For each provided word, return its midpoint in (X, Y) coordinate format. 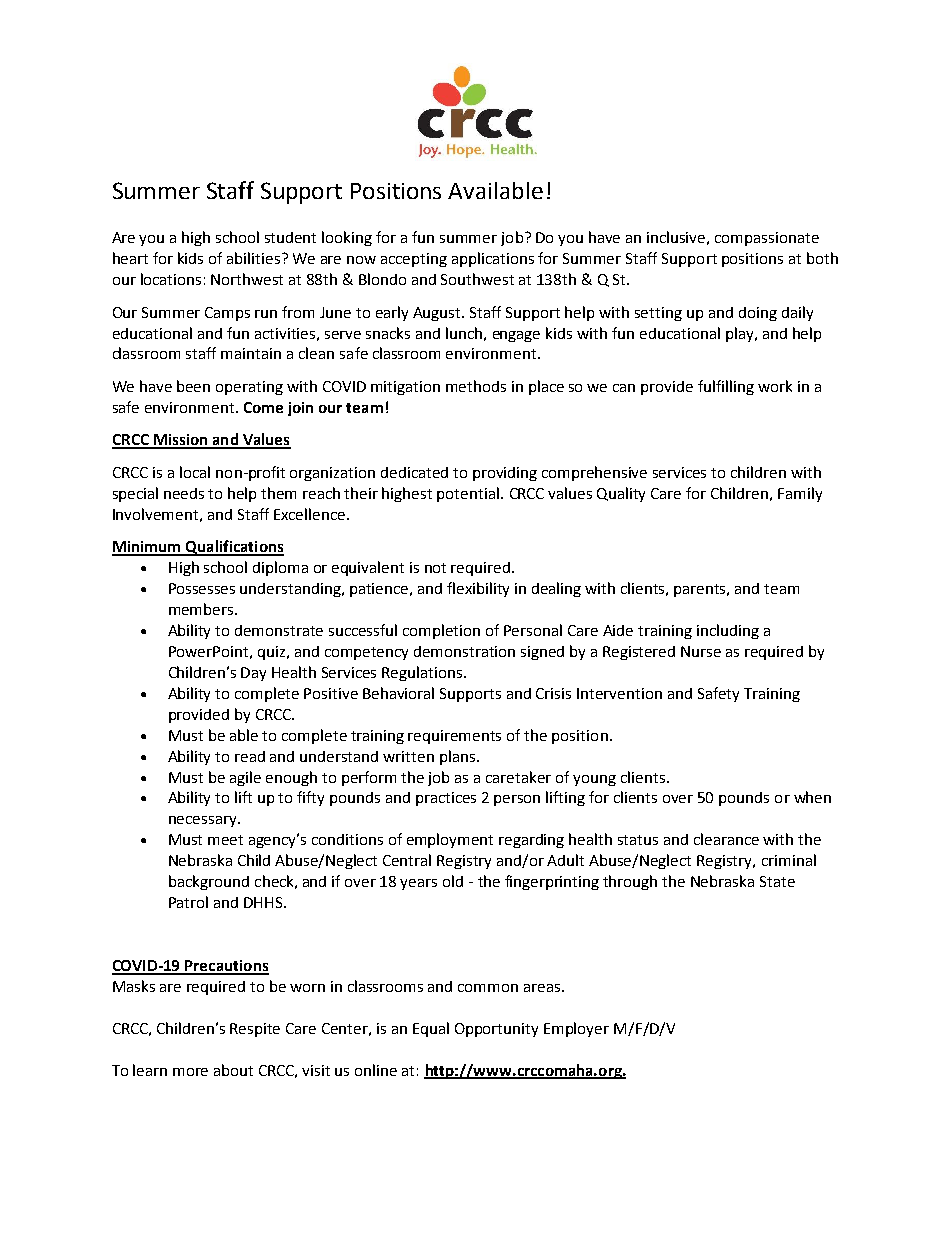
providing (505, 474)
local (195, 472)
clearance (726, 839)
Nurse (701, 651)
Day (253, 674)
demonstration (464, 651)
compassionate (767, 239)
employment (450, 840)
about (233, 1070)
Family (800, 494)
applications (493, 259)
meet (225, 840)
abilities (253, 258)
